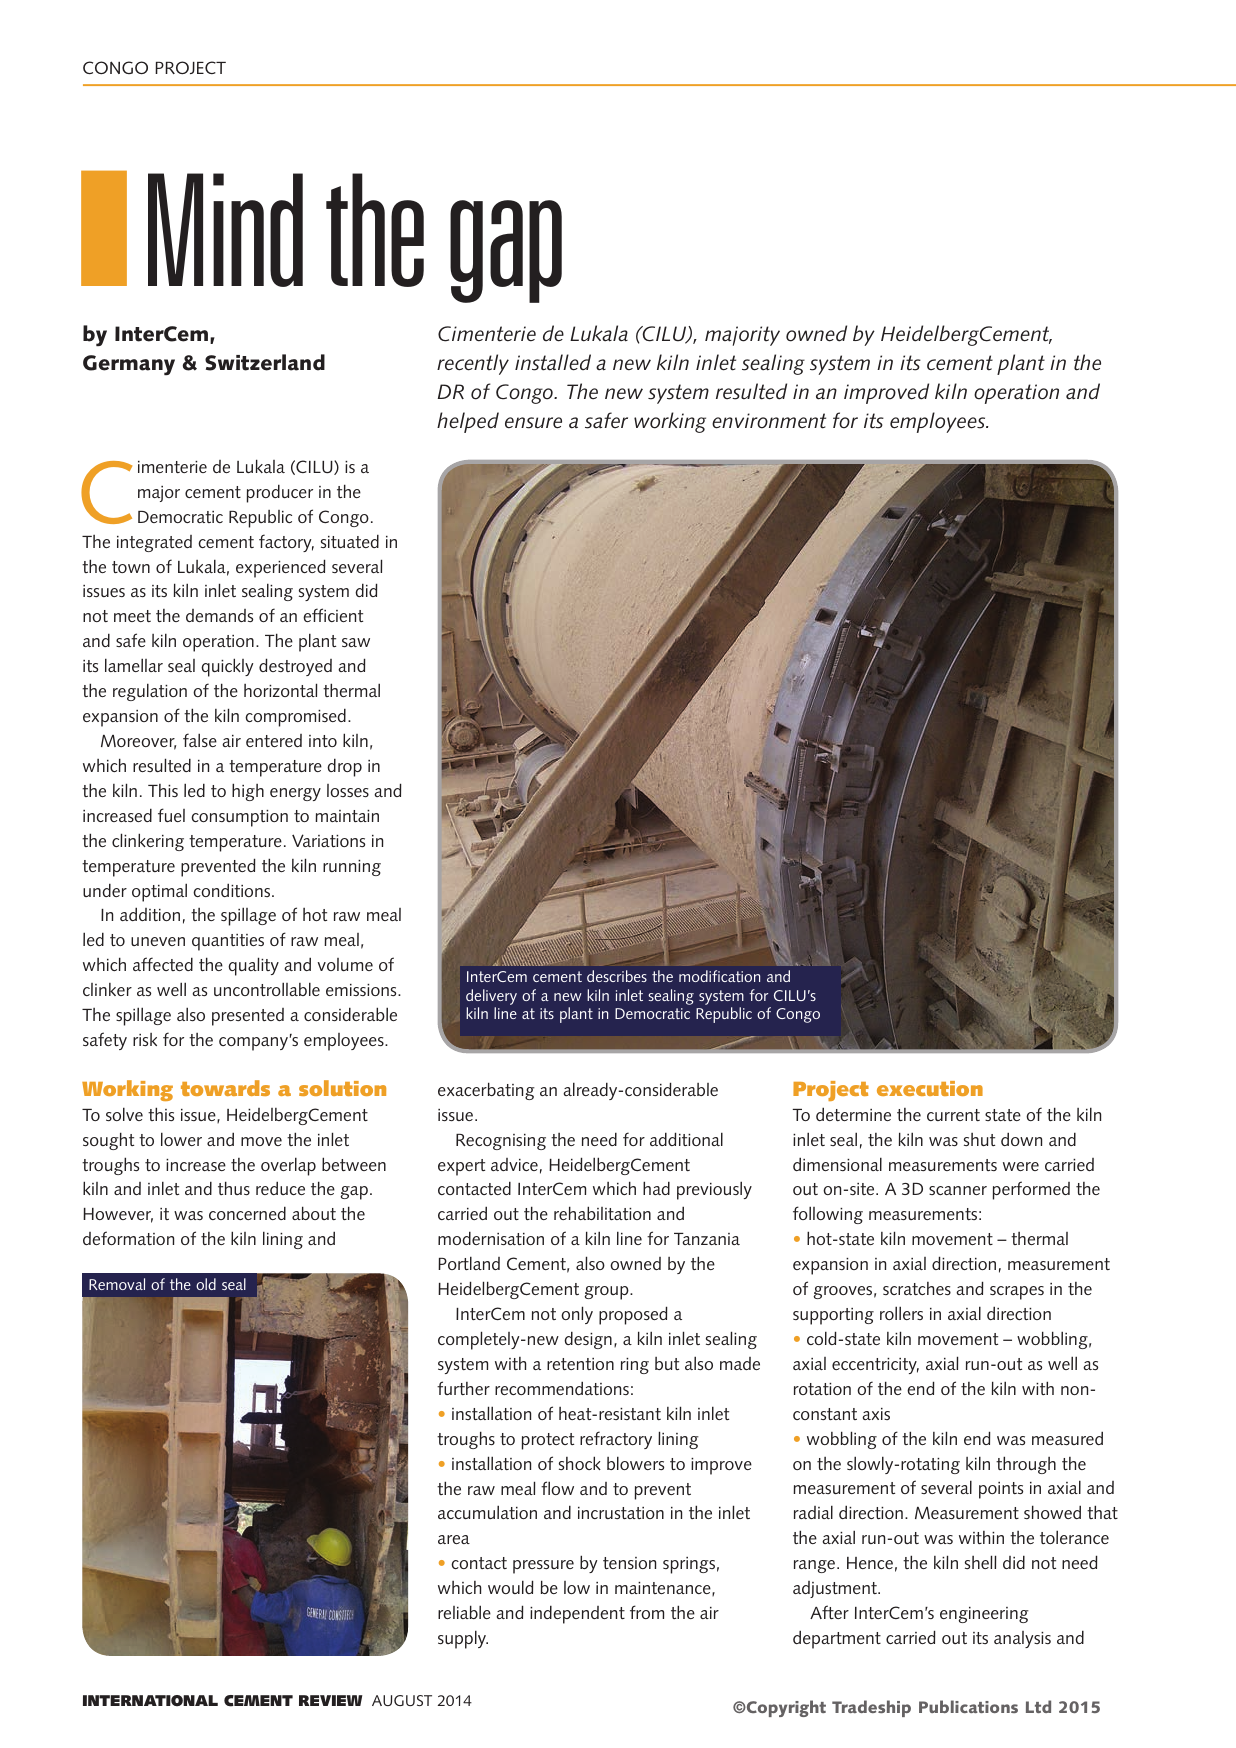 The image size is (1236, 1748). Describe the element at coordinates (930, 1088) in the image. I see `execution` at that location.
